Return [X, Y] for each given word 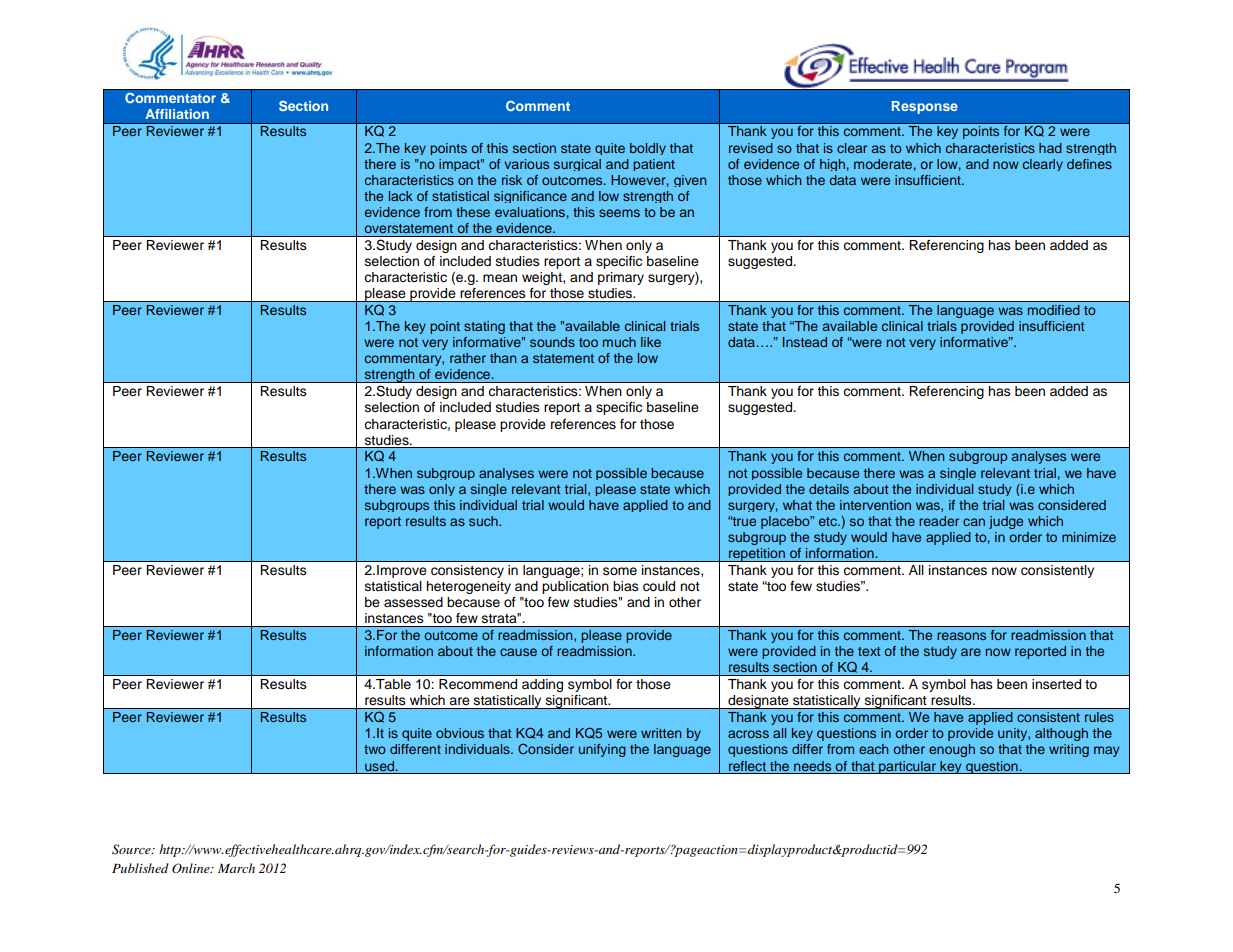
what [797, 505]
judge [1006, 522]
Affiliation [177, 114]
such [484, 521]
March [236, 868]
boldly [648, 149]
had [1050, 148]
